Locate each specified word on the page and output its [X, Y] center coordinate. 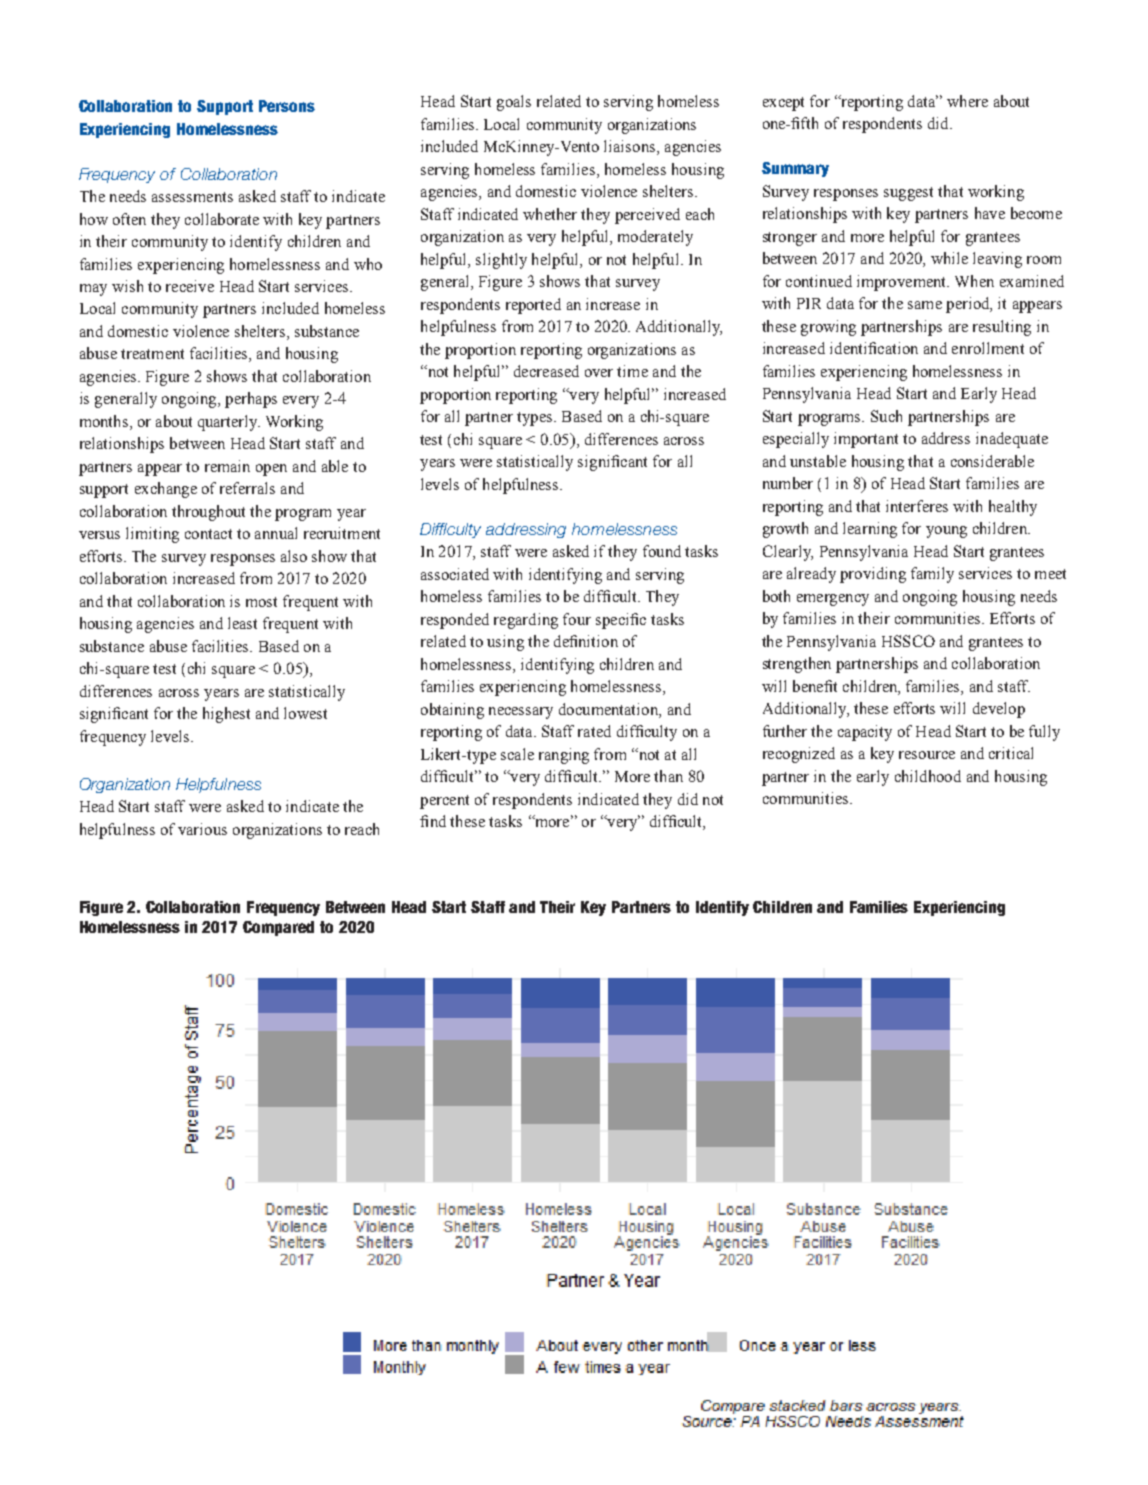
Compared [278, 928]
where [967, 101]
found [662, 551]
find [433, 821]
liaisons [629, 146]
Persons [287, 106]
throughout [208, 513]
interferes [917, 506]
